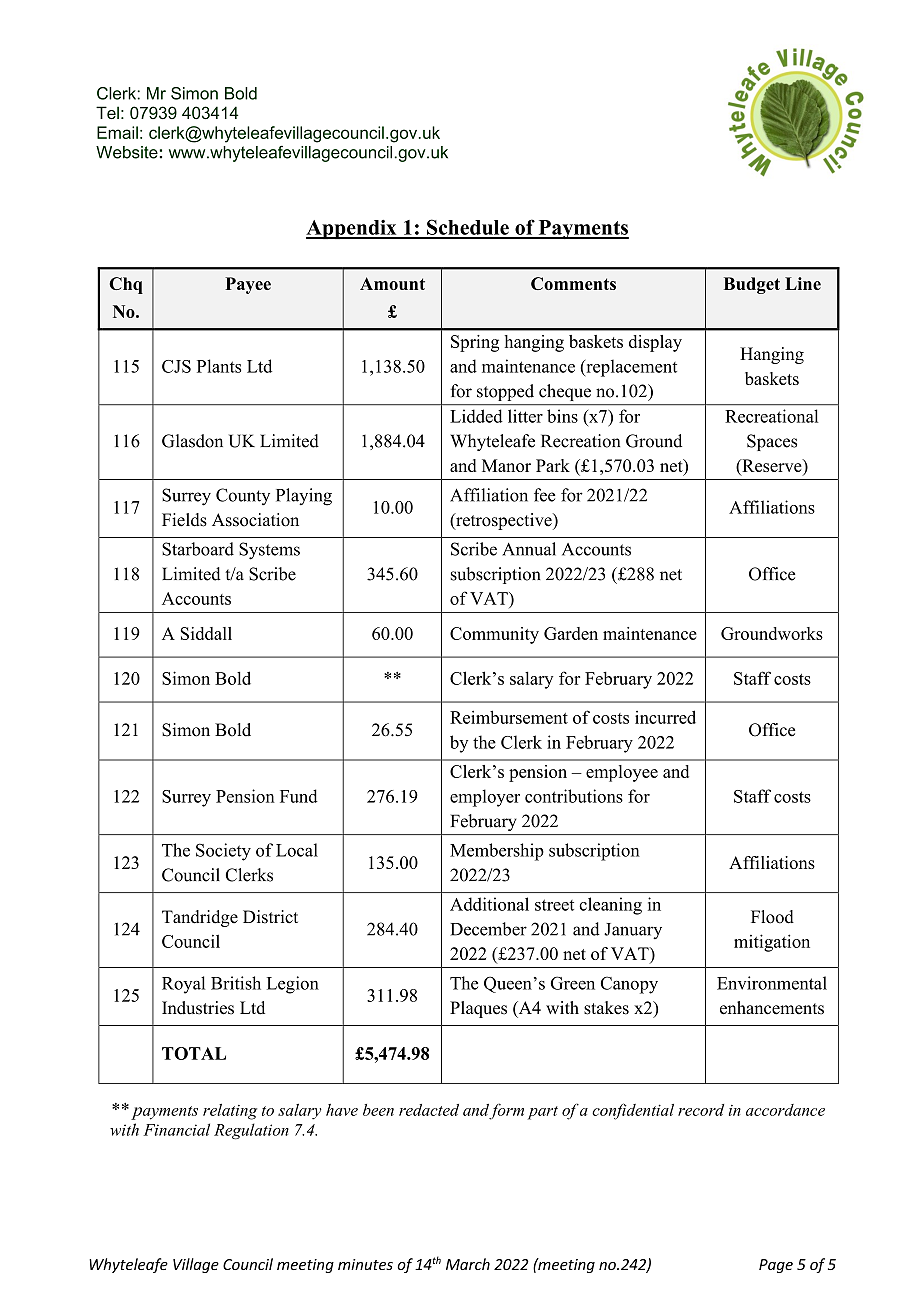 The width and height of the screenshot is (924, 1308). What do you see at coordinates (752, 285) in the screenshot?
I see `Budget` at bounding box center [752, 285].
